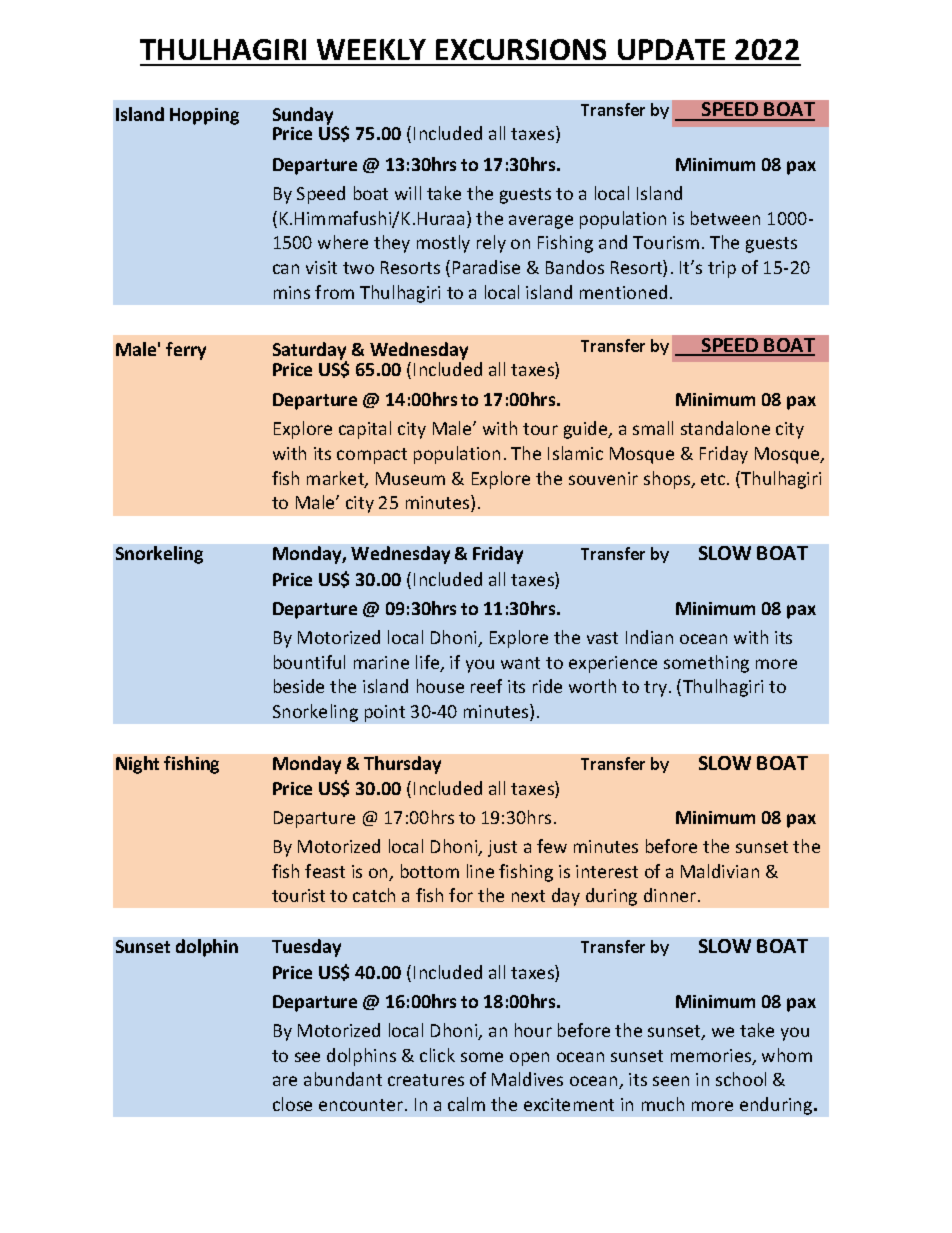 This screenshot has height=1233, width=952. What do you see at coordinates (649, 637) in the screenshot?
I see `Indian` at bounding box center [649, 637].
